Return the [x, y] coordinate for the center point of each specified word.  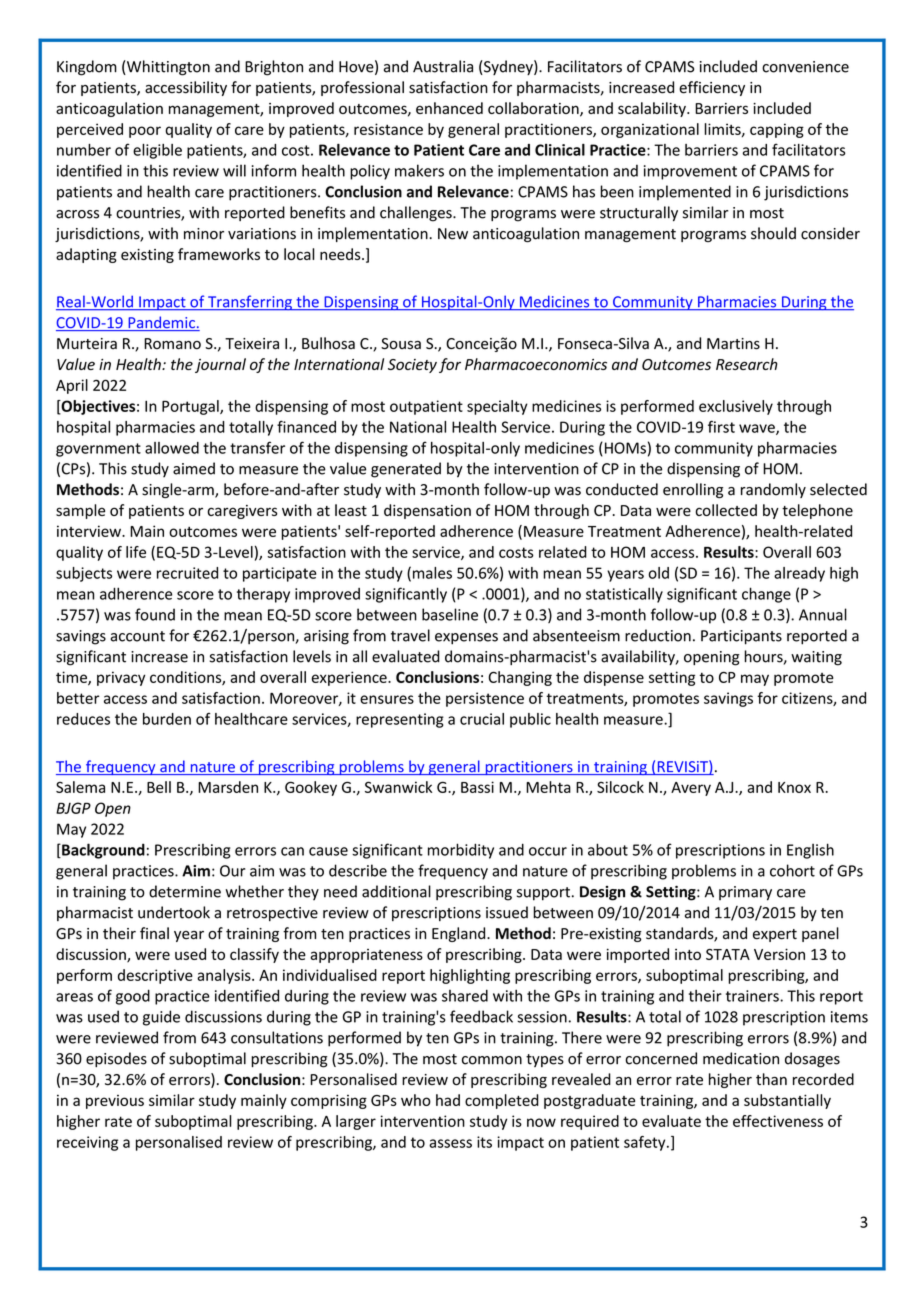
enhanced [449, 108]
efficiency [712, 88]
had [448, 1100]
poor [145, 132]
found [155, 614]
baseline [450, 614]
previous [115, 1102]
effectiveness [778, 1121]
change [766, 595]
